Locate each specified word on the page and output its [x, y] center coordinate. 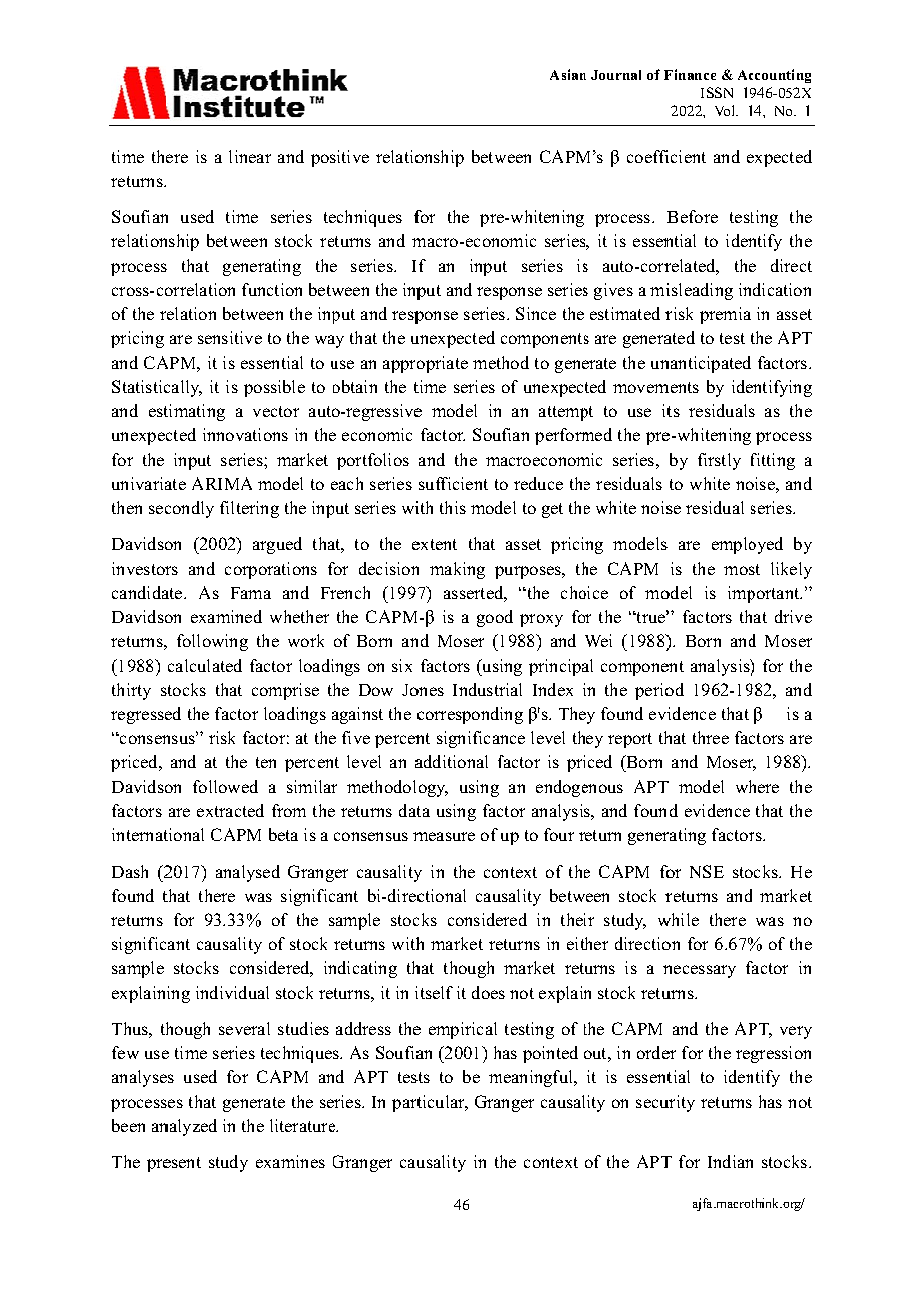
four [559, 834]
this [453, 507]
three [711, 737]
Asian [568, 74]
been [128, 1125]
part [408, 1104]
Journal [616, 75]
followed [225, 786]
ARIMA [222, 483]
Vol [726, 110]
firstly [719, 461]
